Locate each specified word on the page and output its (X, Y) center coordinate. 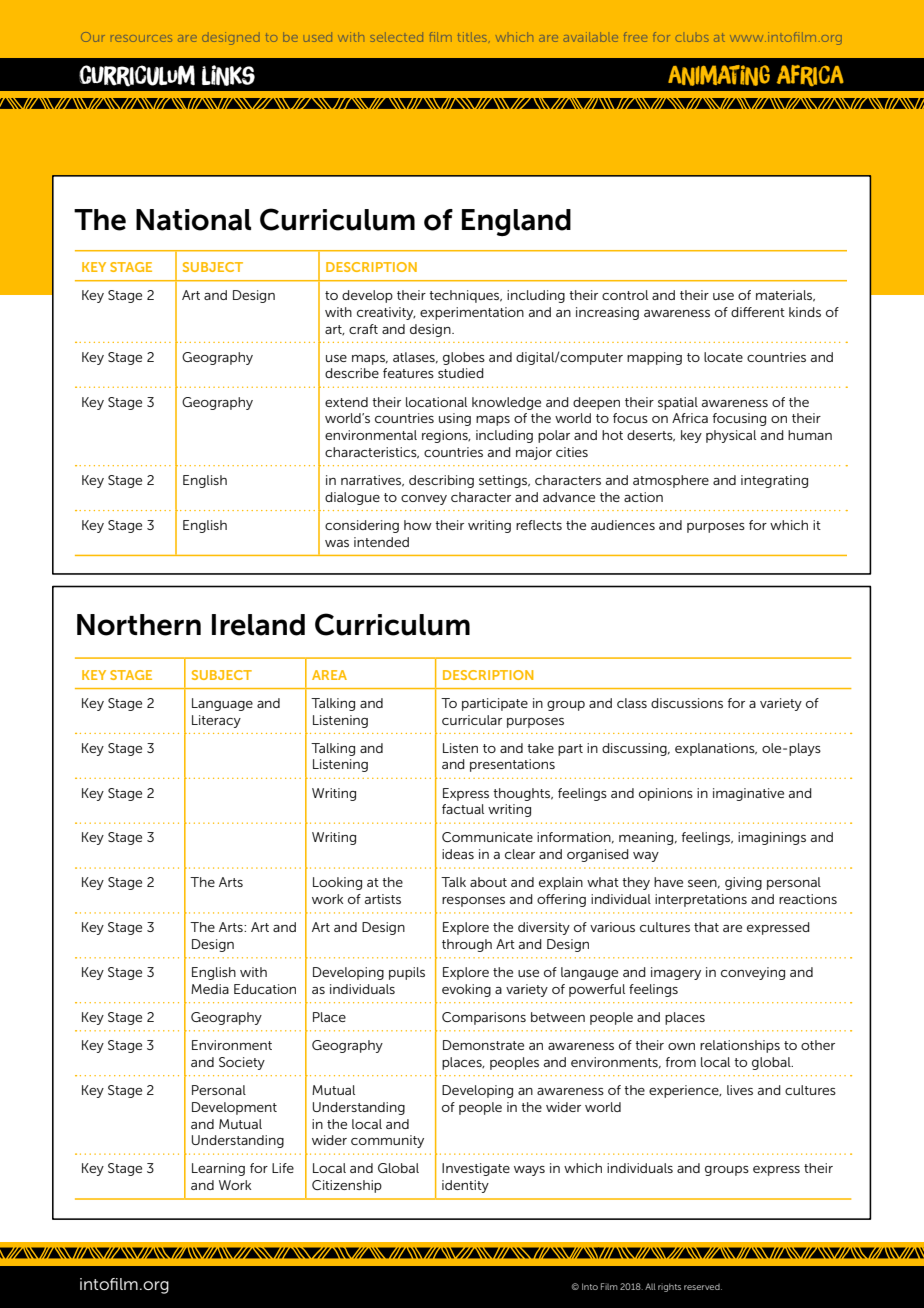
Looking (337, 883)
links (228, 75)
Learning (218, 1169)
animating (719, 75)
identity (465, 1186)
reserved (703, 1287)
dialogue (352, 498)
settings (504, 481)
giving (743, 883)
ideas (458, 854)
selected (396, 37)
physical (731, 436)
